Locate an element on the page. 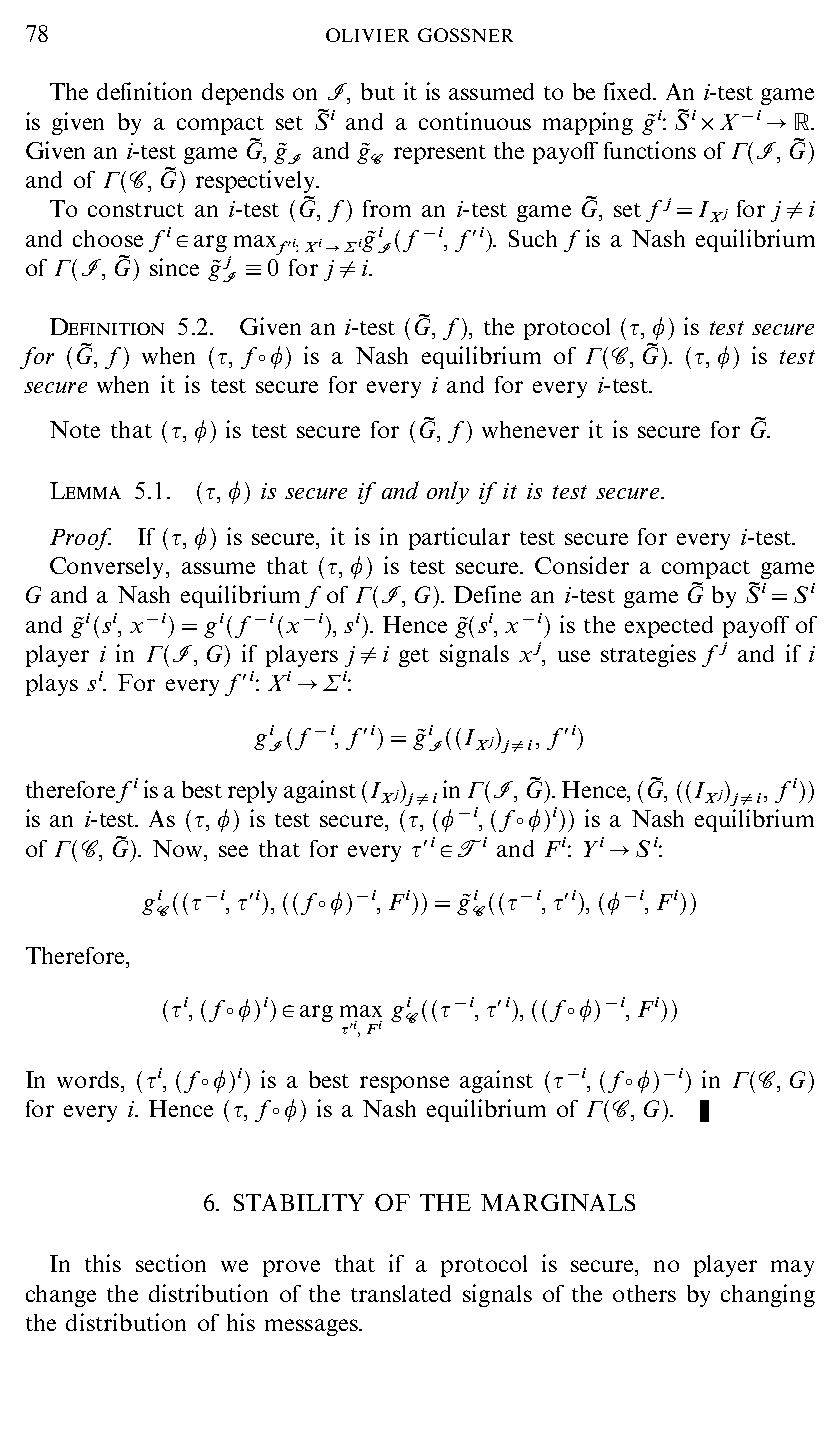 This document has height=1456, width=838. translated is located at coordinates (401, 1293).
